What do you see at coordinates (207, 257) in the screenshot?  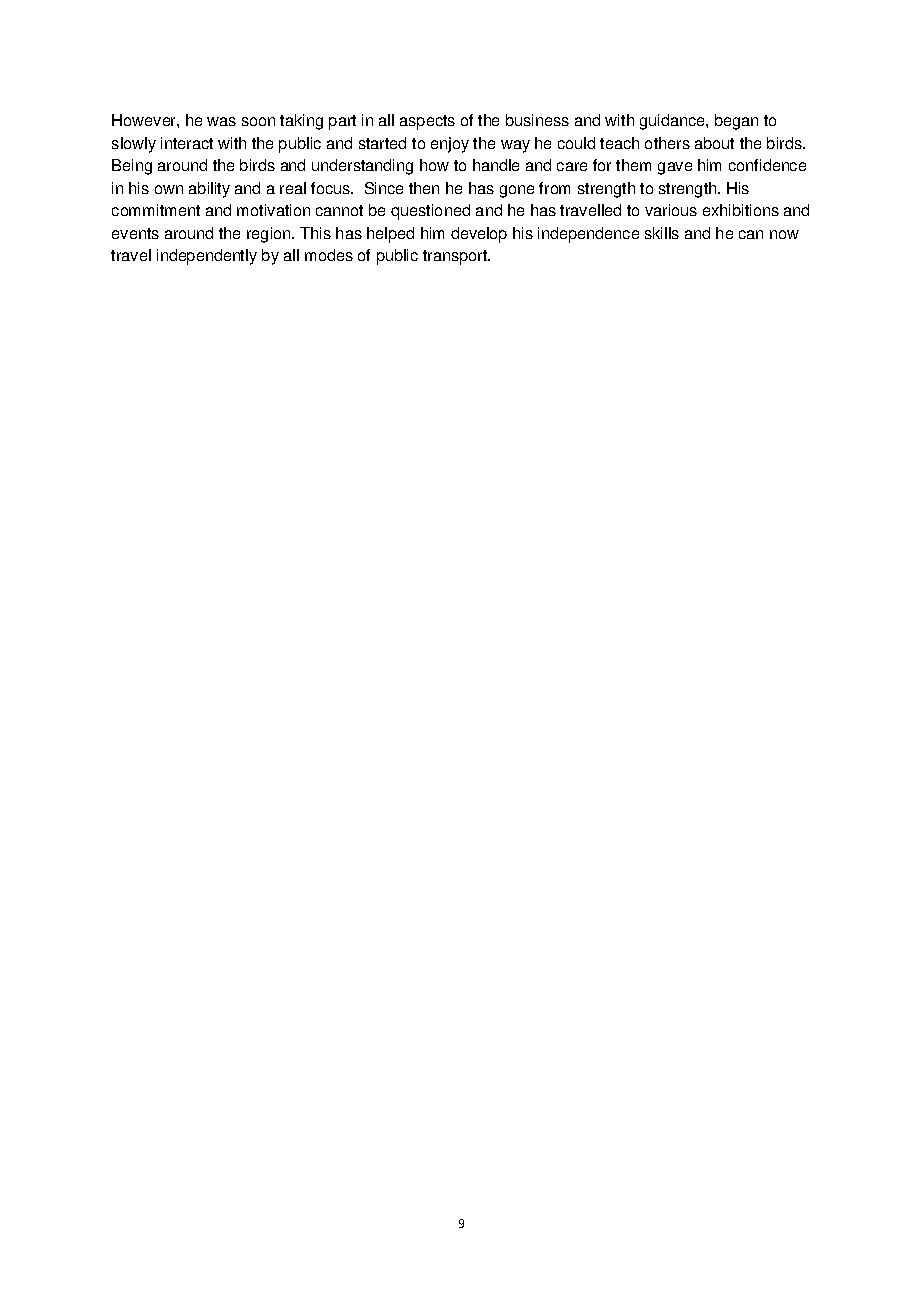 I see `independently` at bounding box center [207, 257].
